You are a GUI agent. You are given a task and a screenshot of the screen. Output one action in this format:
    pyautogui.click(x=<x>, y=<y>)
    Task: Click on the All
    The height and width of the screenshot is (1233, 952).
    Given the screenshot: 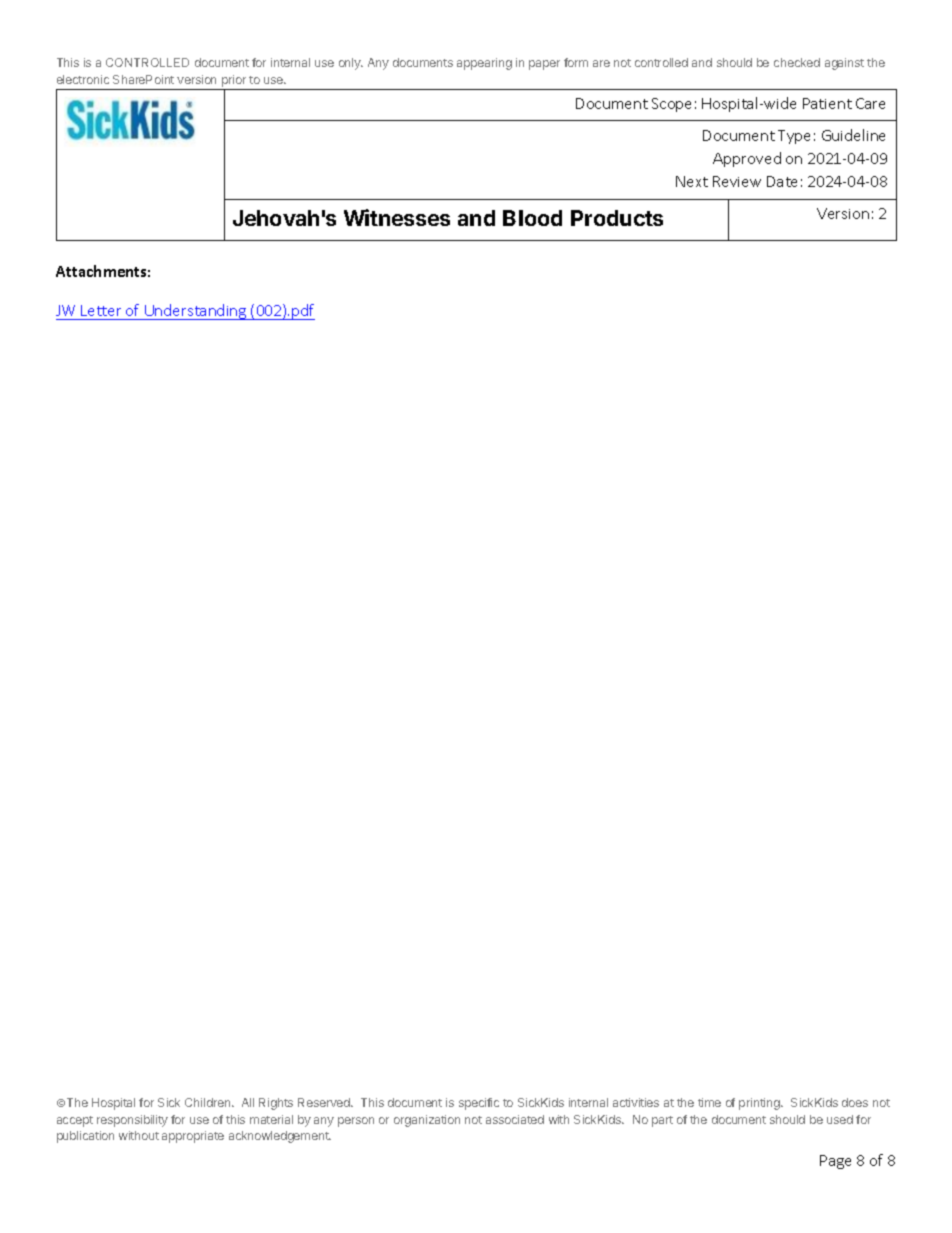 What is the action you would take?
    pyautogui.click(x=248, y=1102)
